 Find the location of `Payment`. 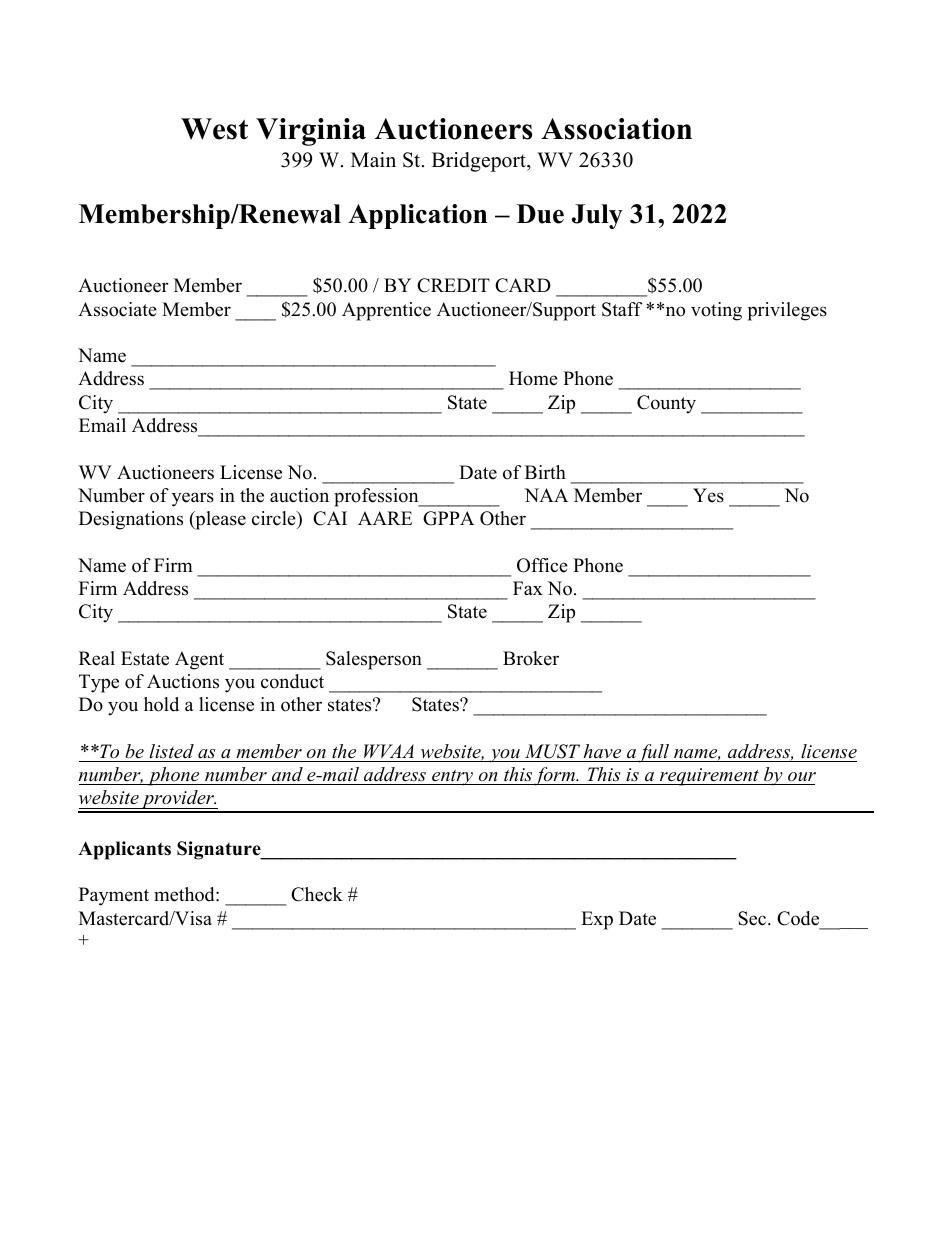

Payment is located at coordinates (114, 896).
